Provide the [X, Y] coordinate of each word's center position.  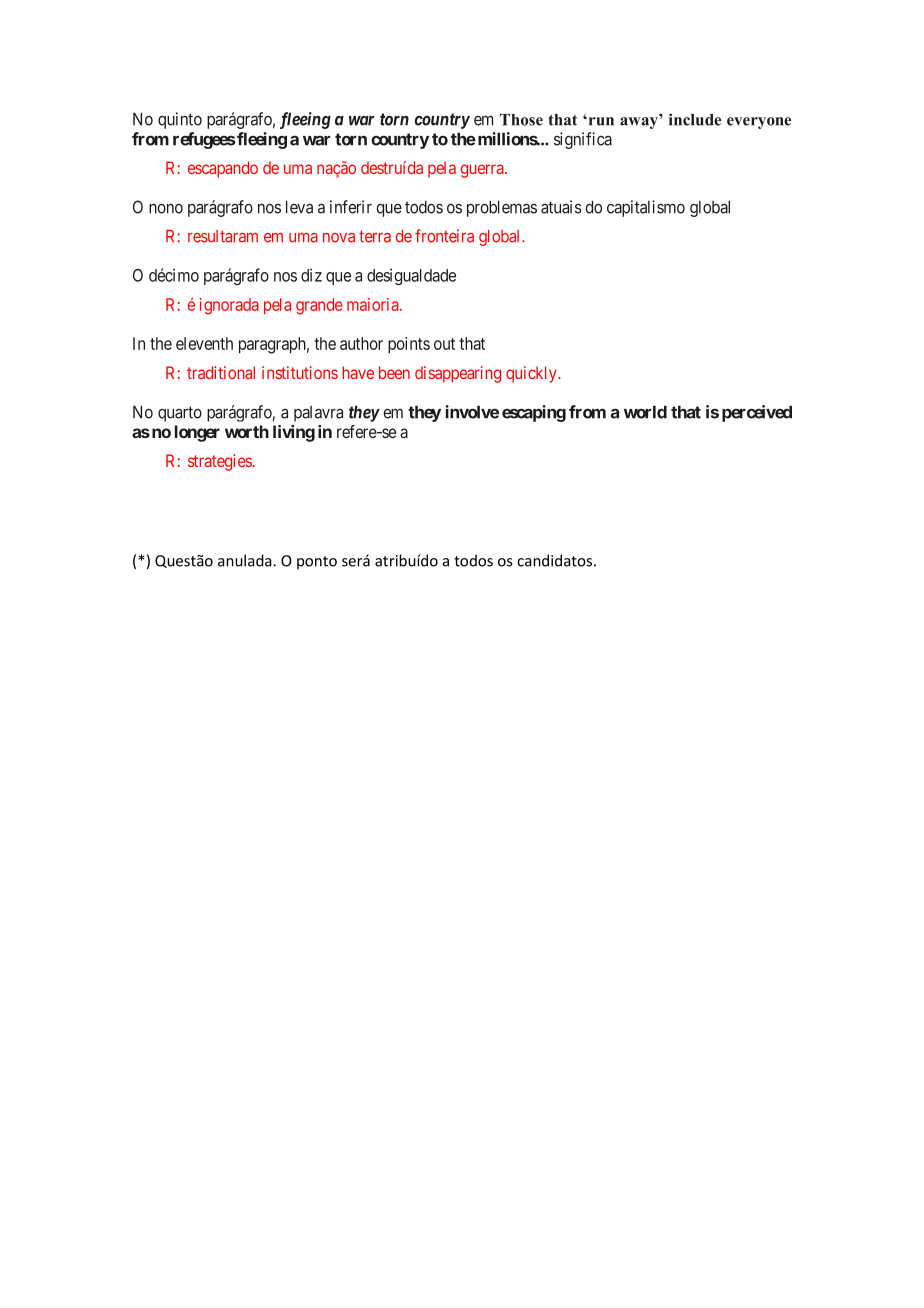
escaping [534, 413]
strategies [220, 462]
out [444, 344]
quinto [180, 120]
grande [319, 306]
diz [311, 275]
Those [521, 120]
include [695, 119]
